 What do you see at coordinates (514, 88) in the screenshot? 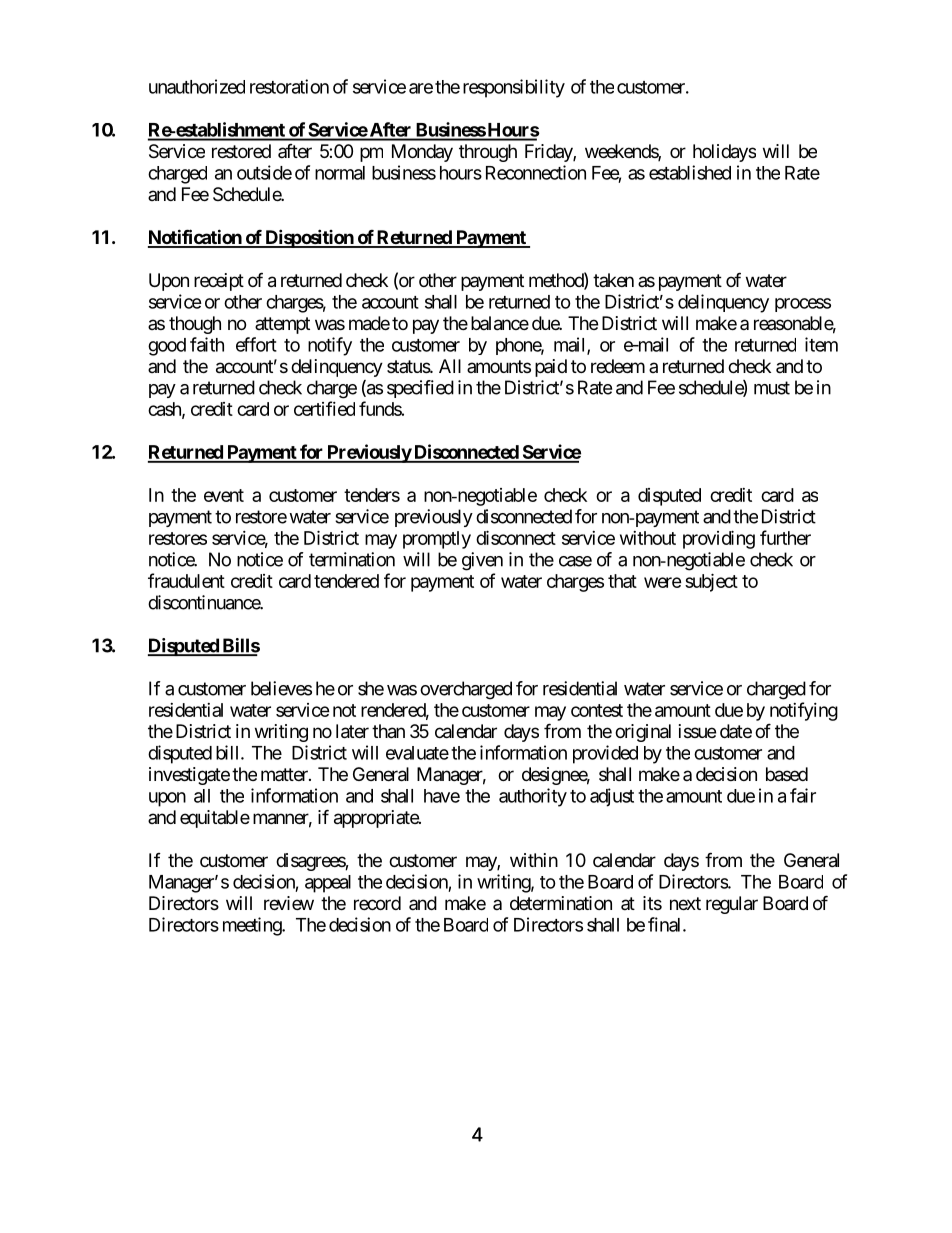
I see `responsibility` at bounding box center [514, 88].
